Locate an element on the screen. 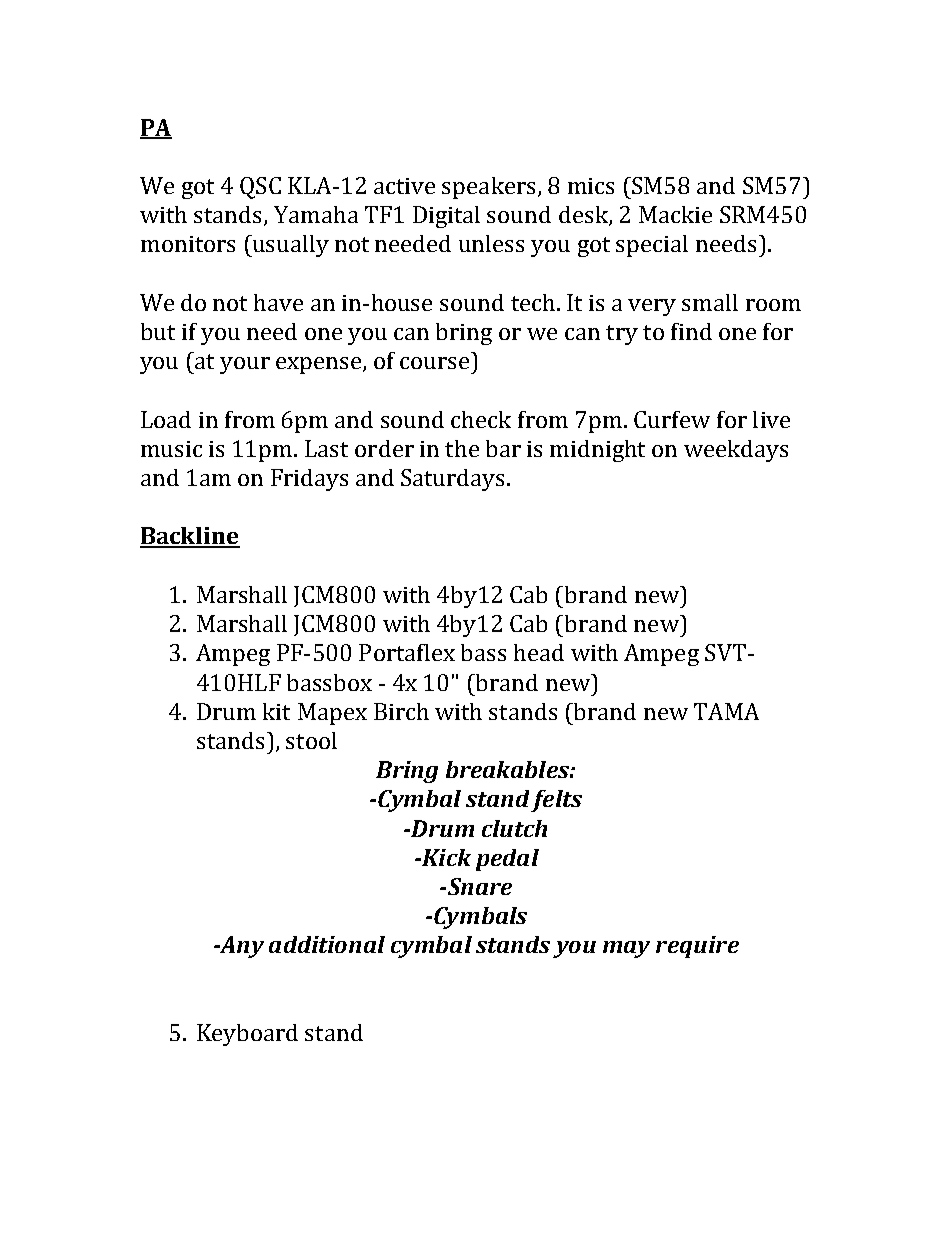 This screenshot has width=952, height=1233. weekdays is located at coordinates (736, 451).
